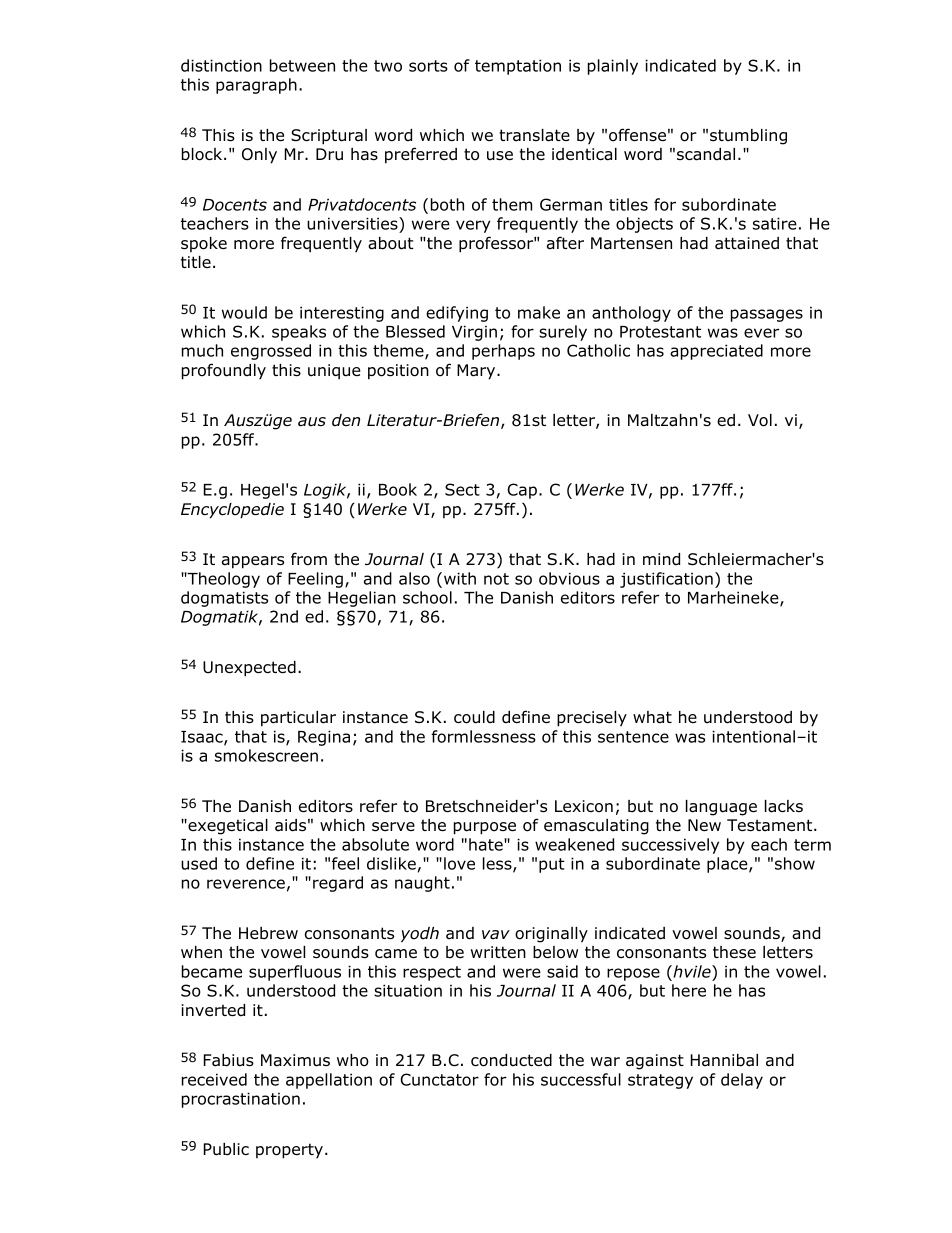 The image size is (952, 1233). I want to click on perhaps, so click(503, 352).
